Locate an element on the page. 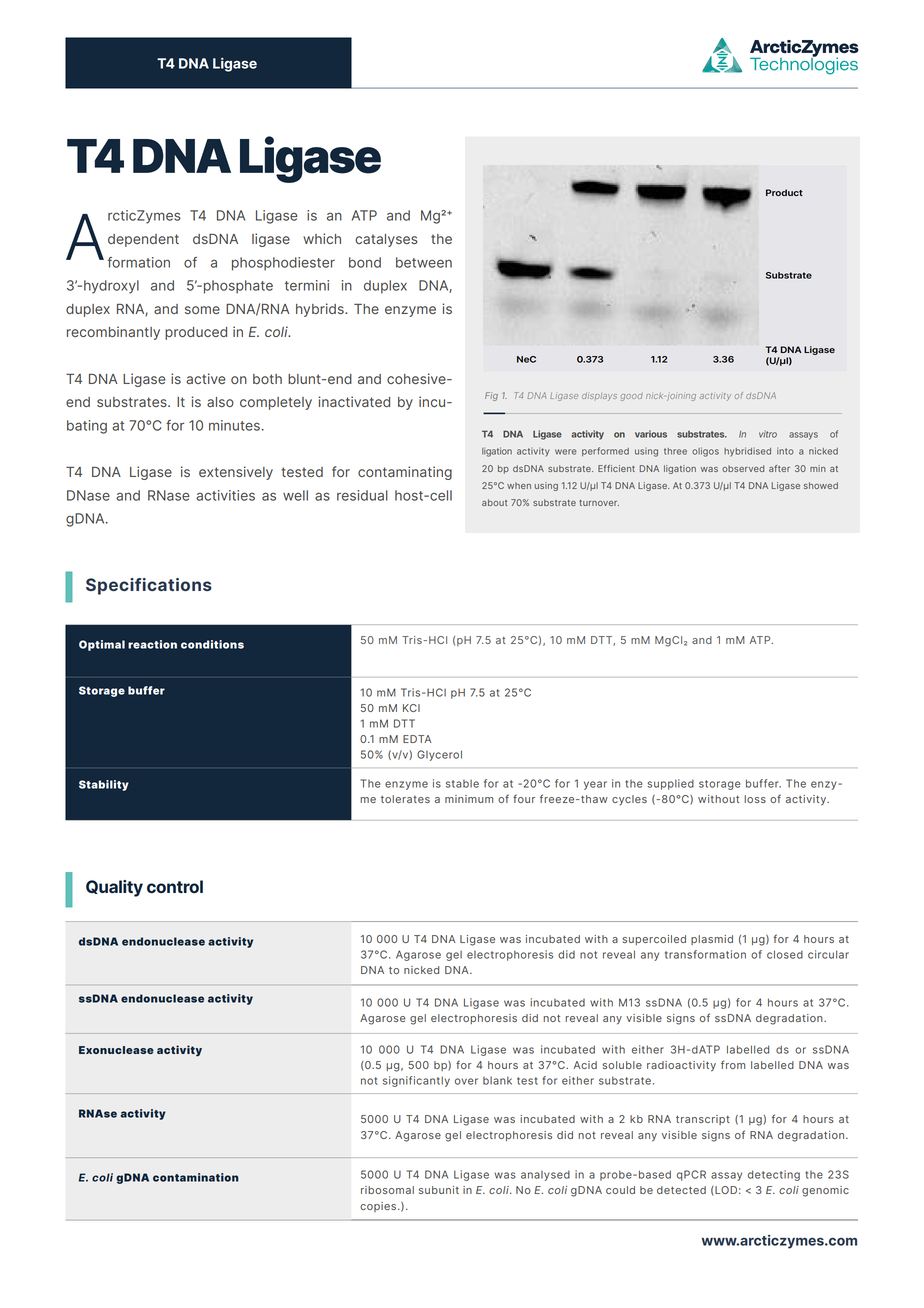 The width and height of the image is (924, 1308). observed is located at coordinates (743, 468).
